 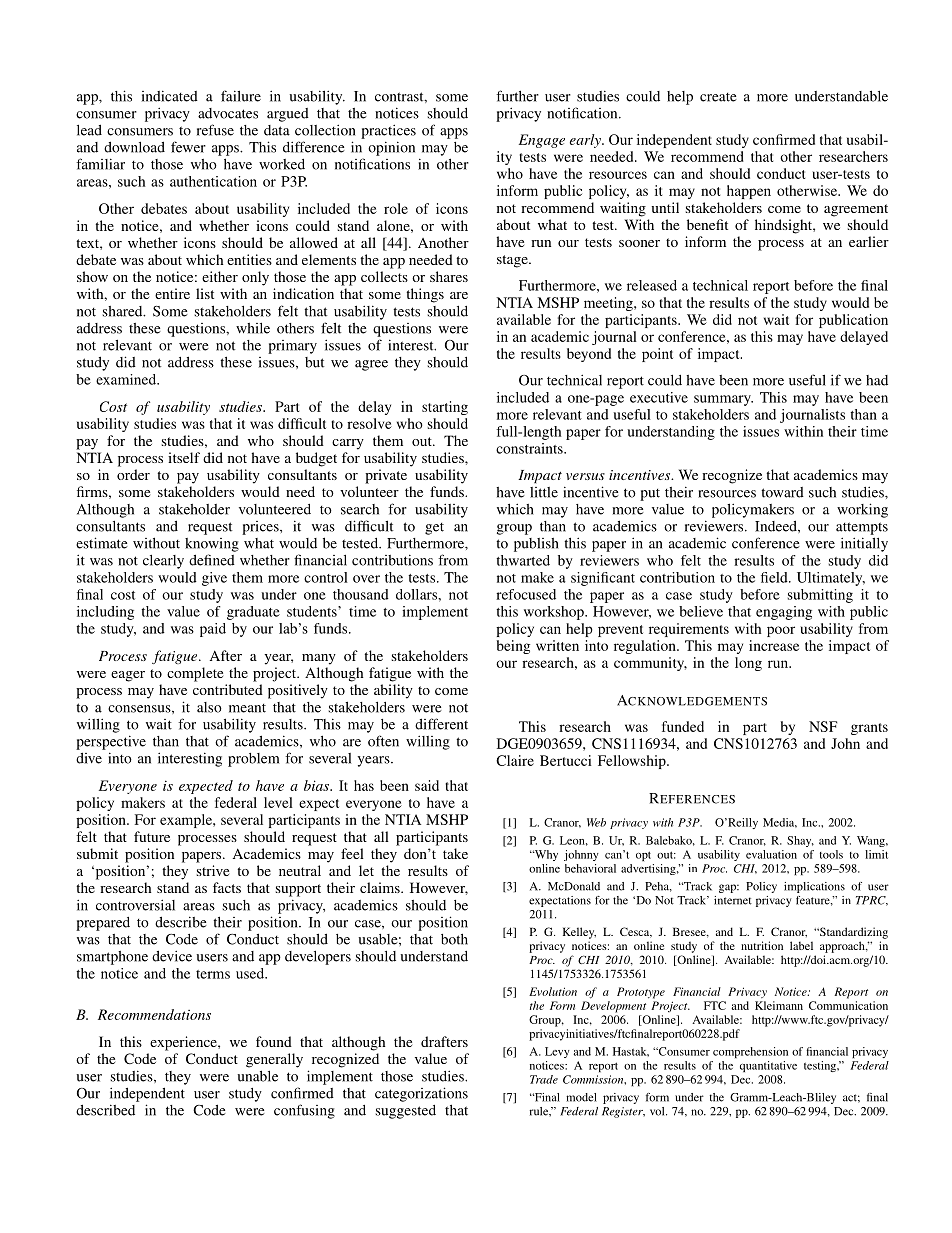 What do you see at coordinates (542, 141) in the screenshot?
I see `Engage` at bounding box center [542, 141].
